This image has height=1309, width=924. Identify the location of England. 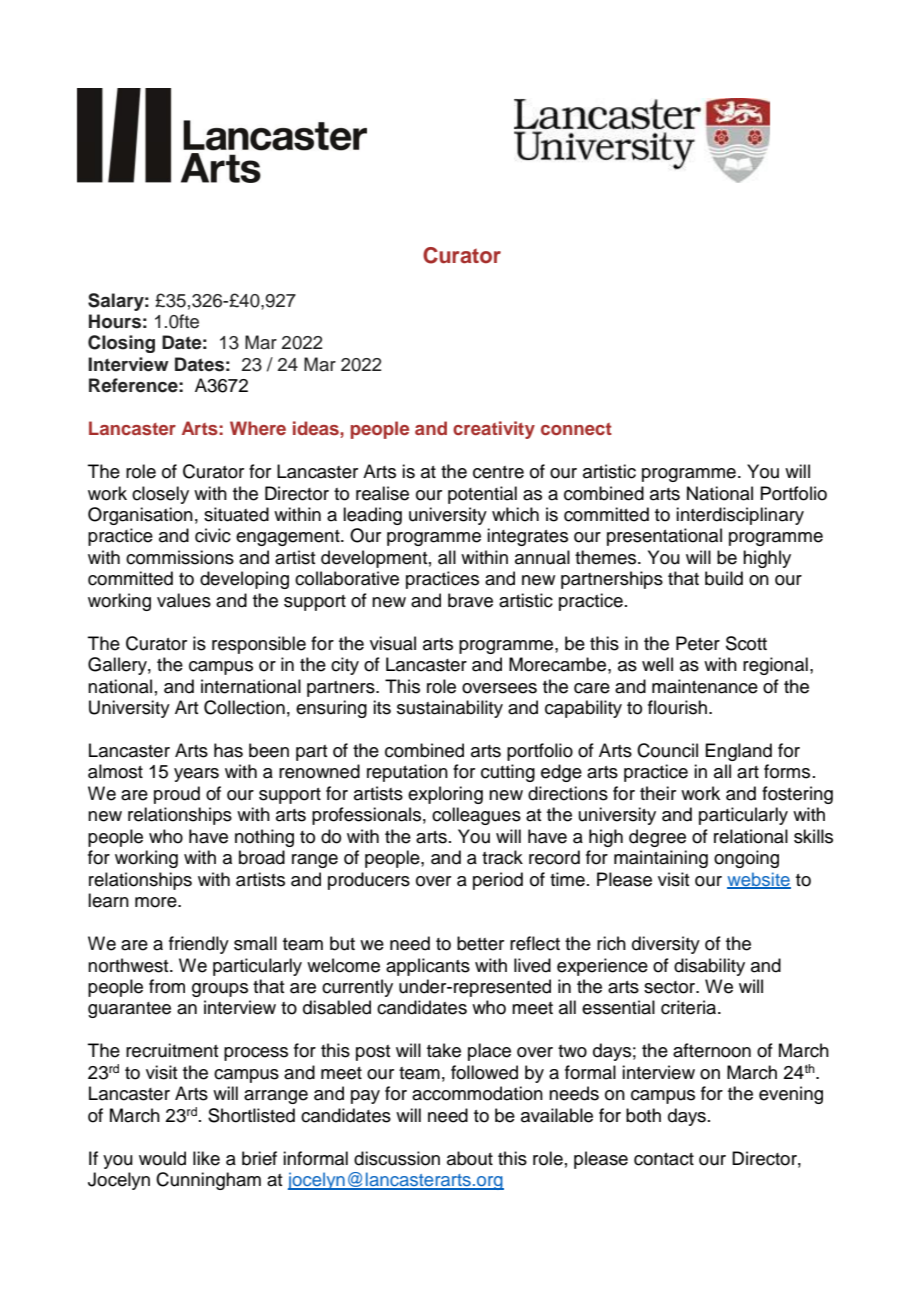
(738, 752).
